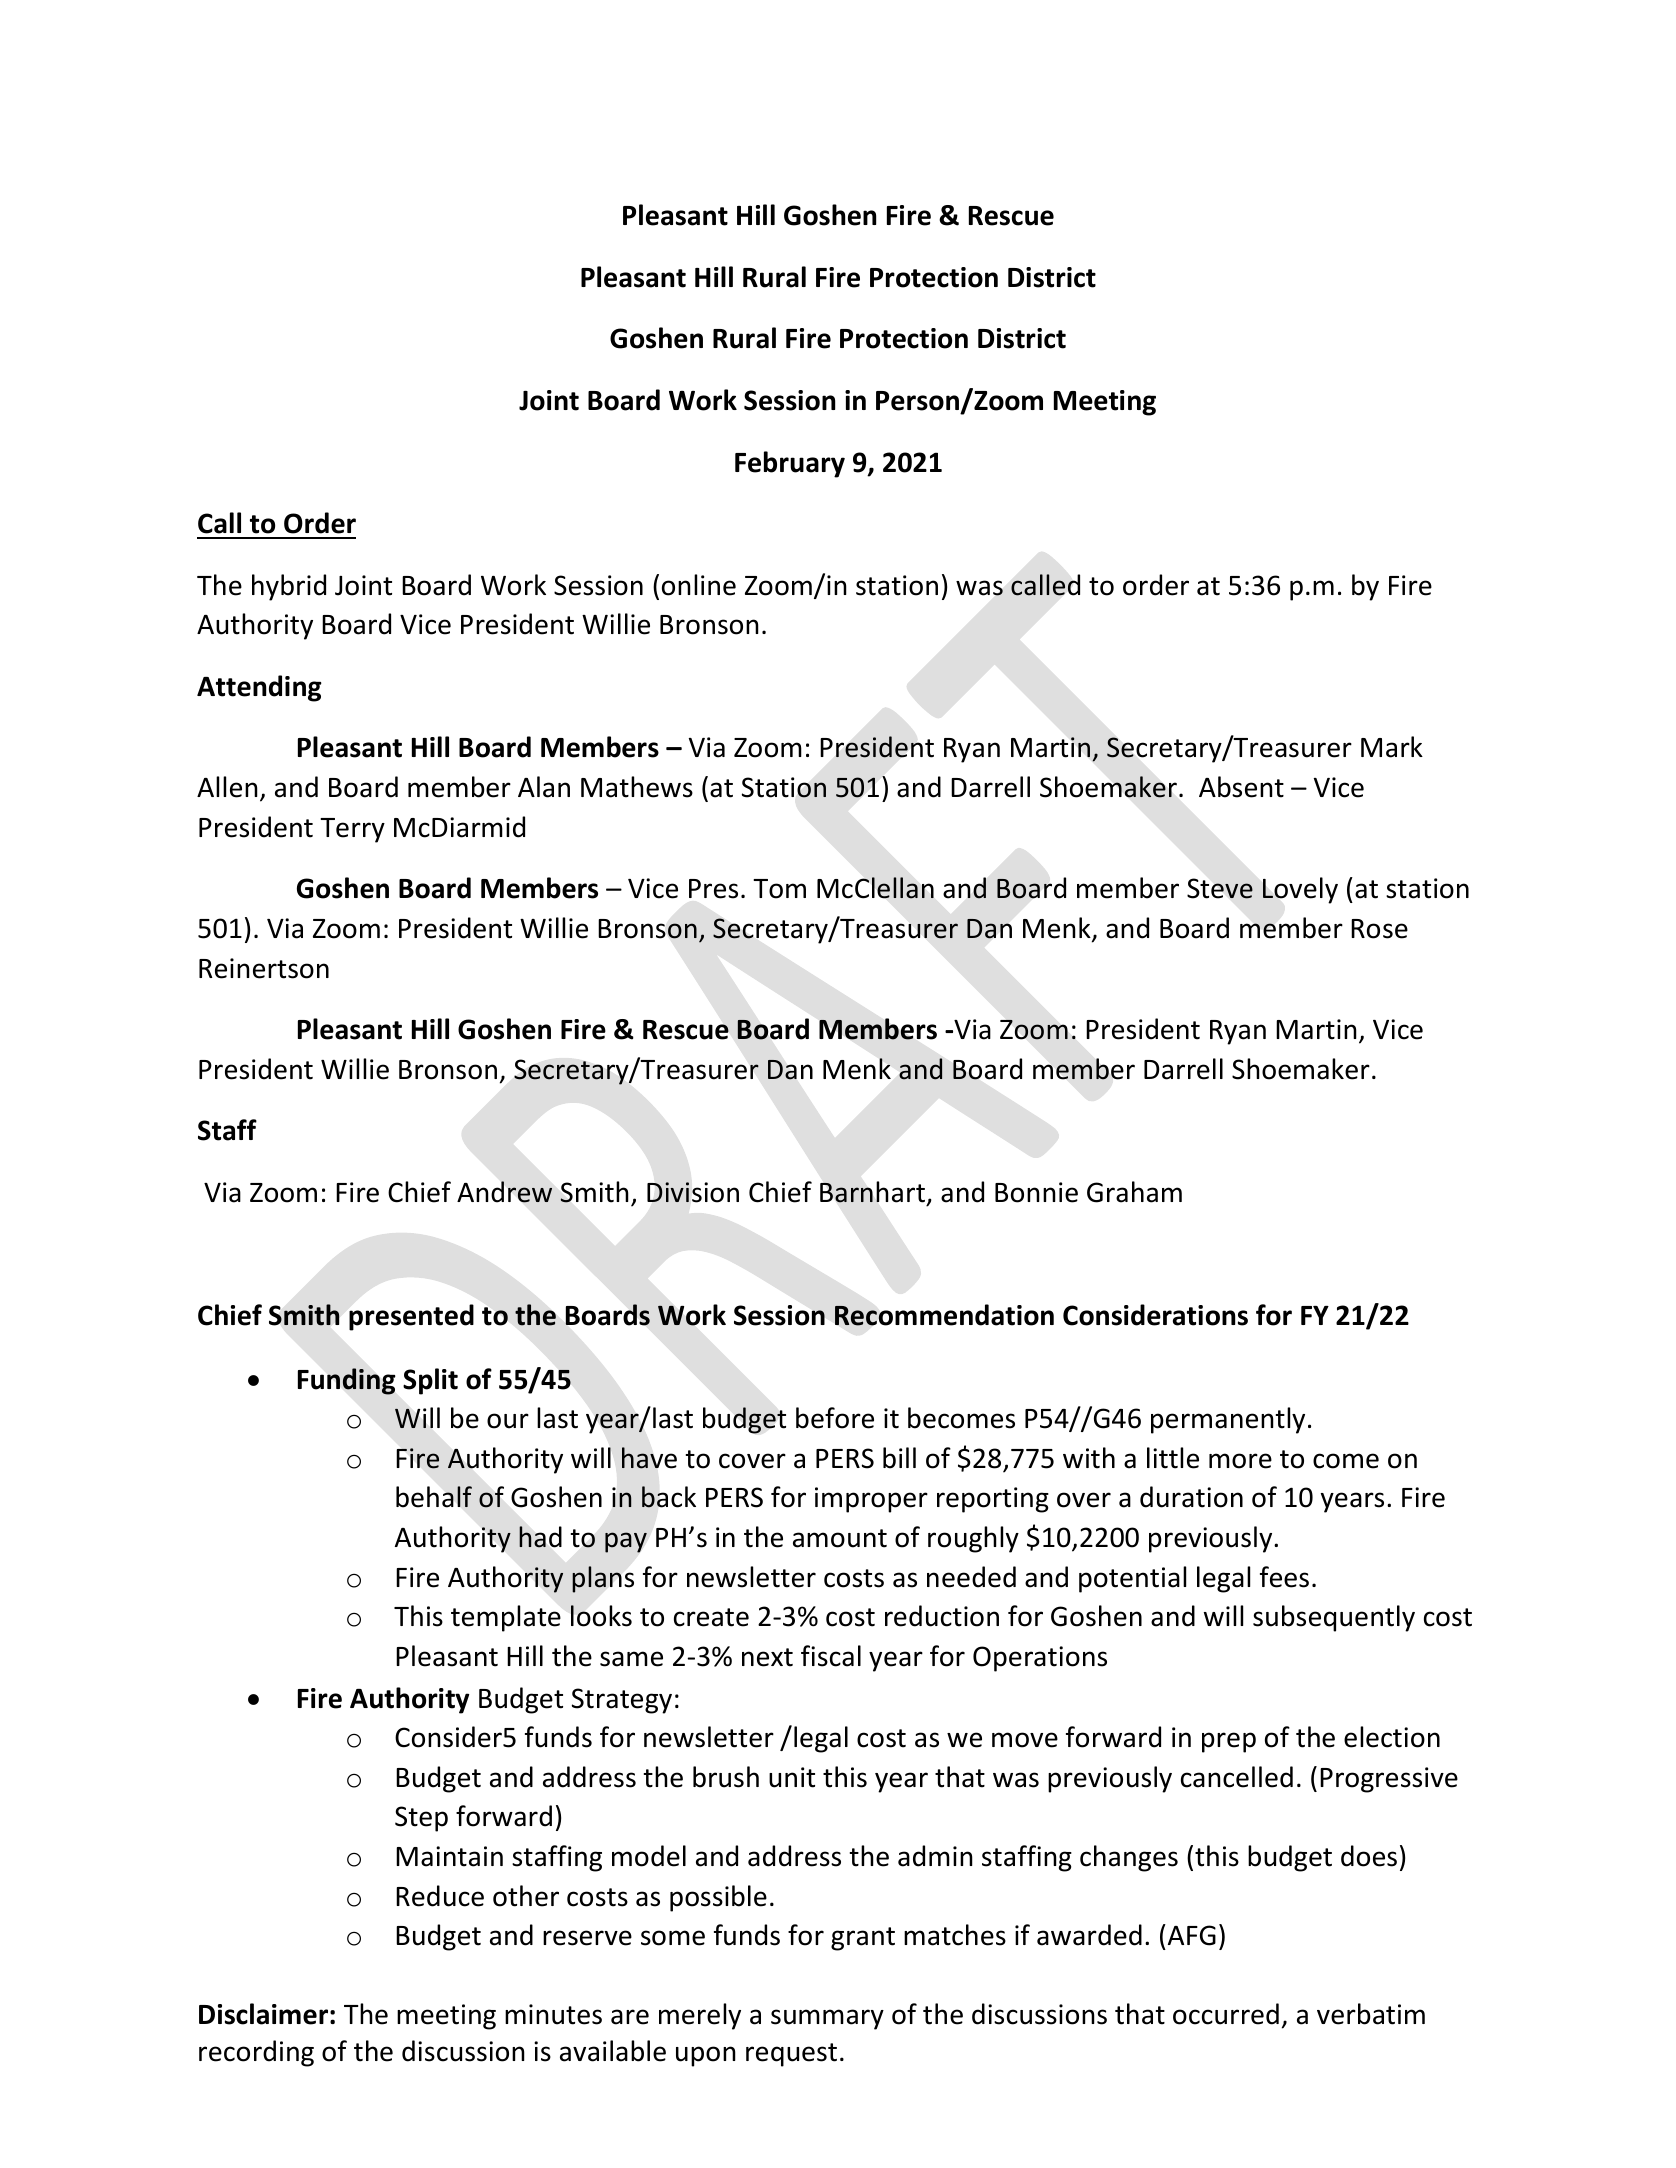 The width and height of the image is (1676, 2168). I want to click on Mark, so click(1392, 747).
